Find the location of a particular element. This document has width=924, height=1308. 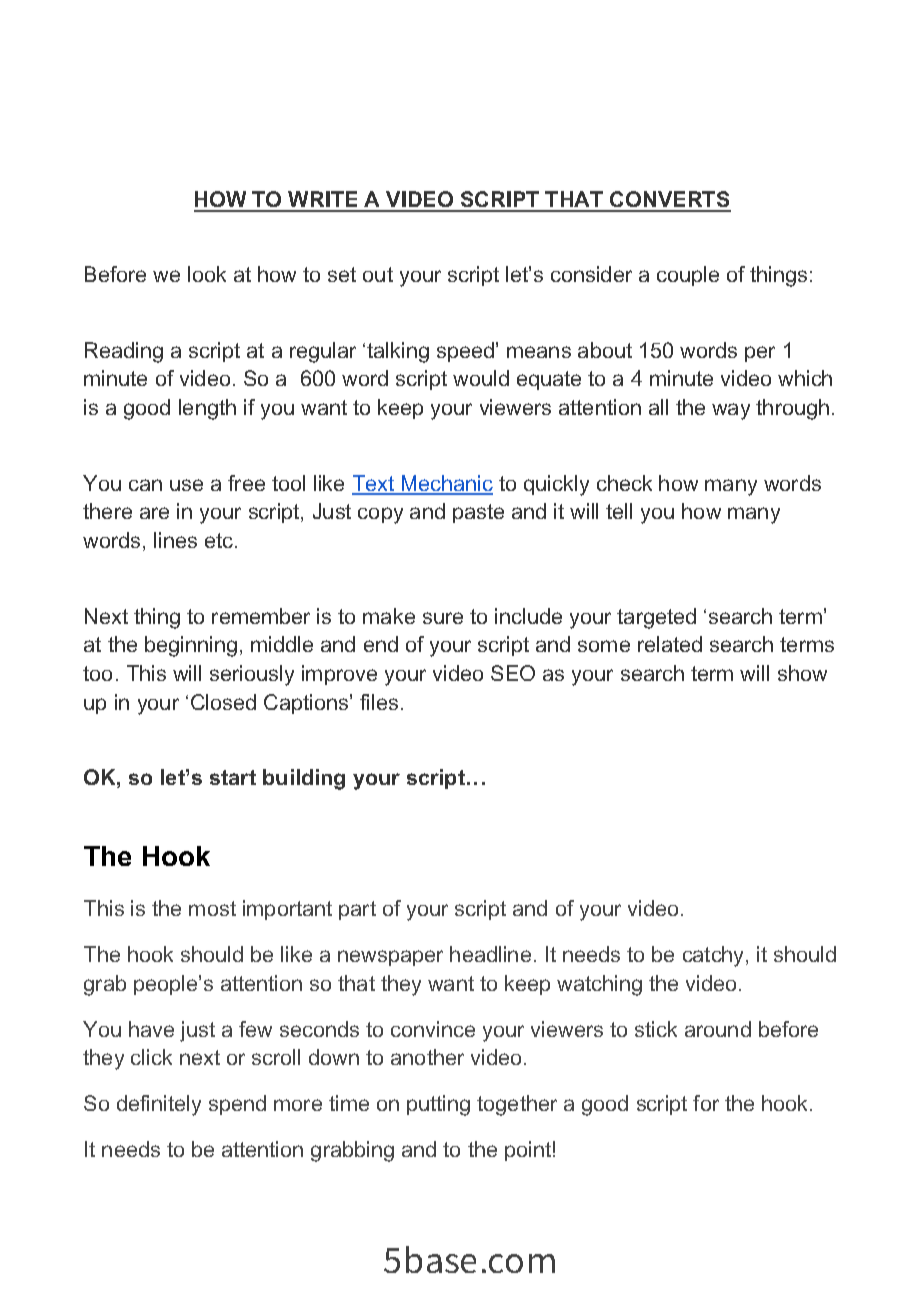

putting is located at coordinates (438, 1105).
